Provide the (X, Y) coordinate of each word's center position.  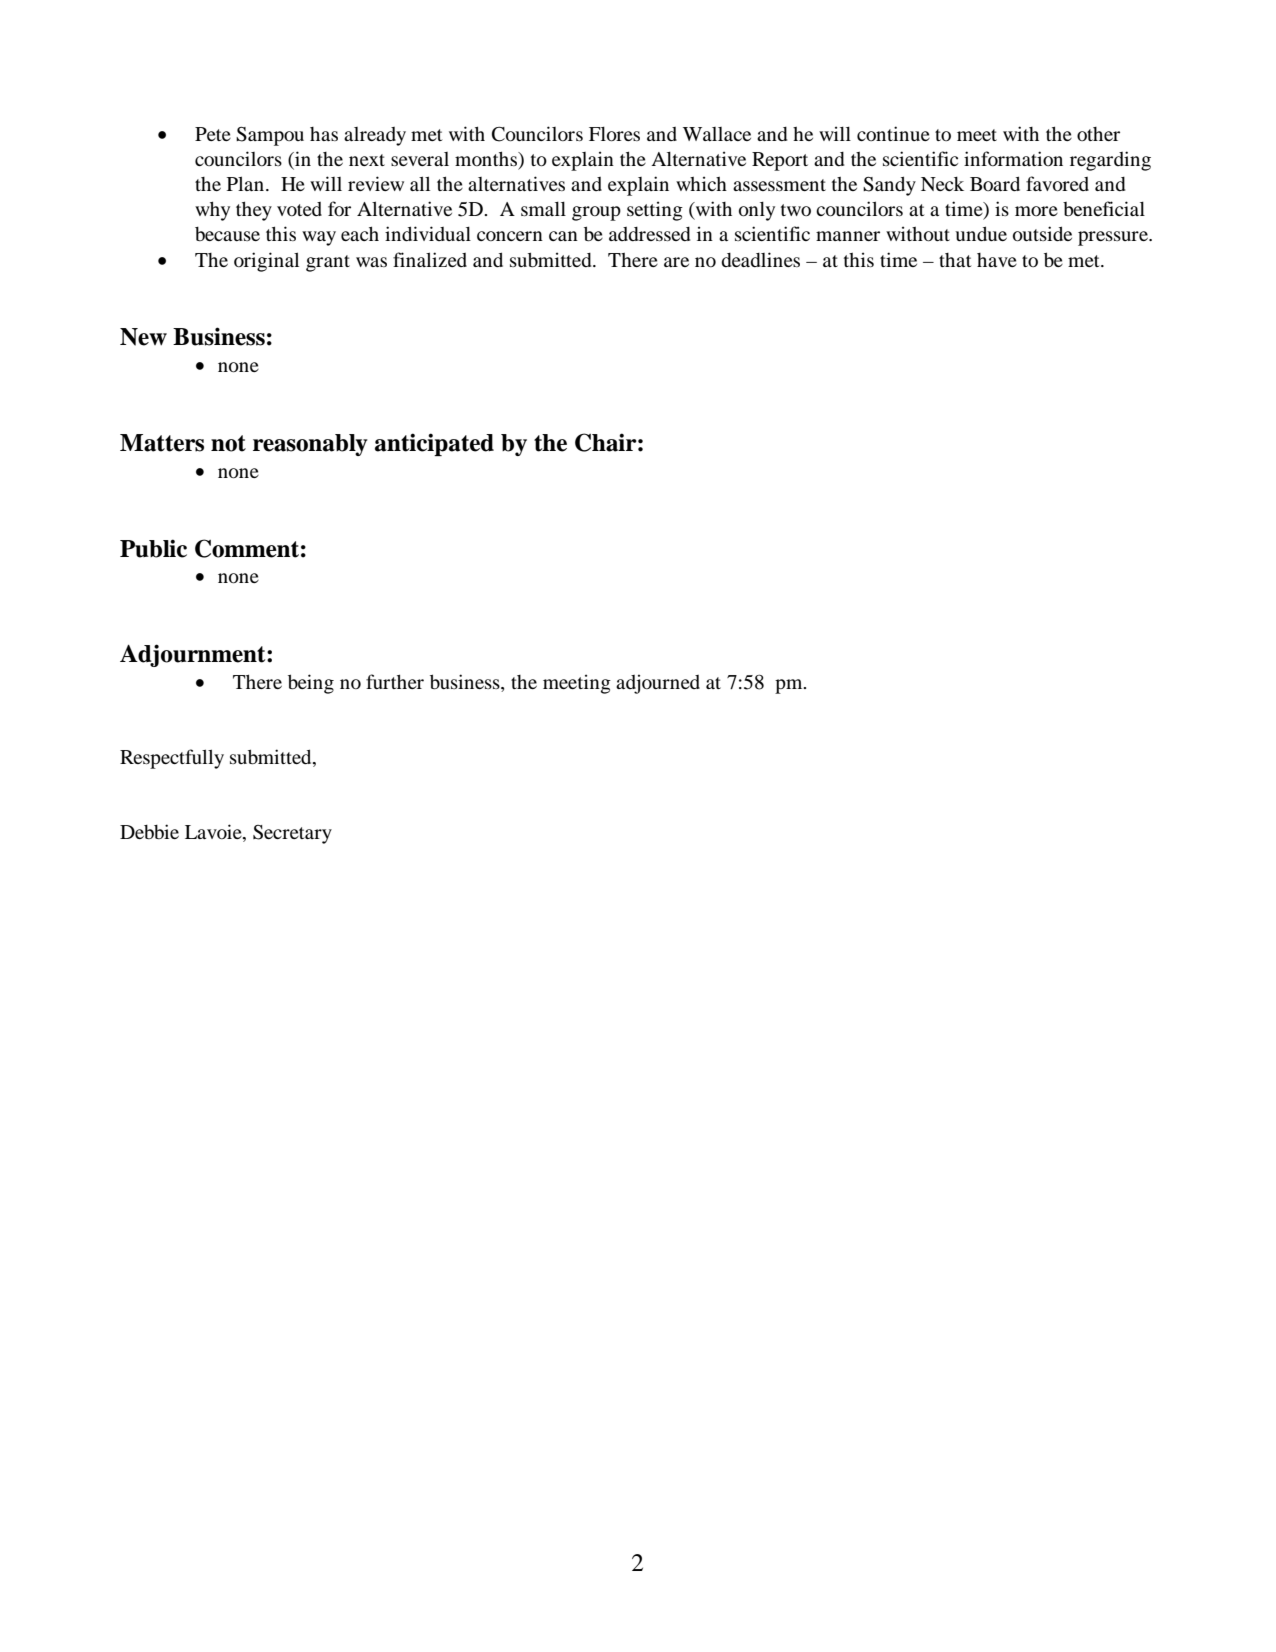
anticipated (434, 444)
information (1013, 158)
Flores (614, 134)
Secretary (292, 834)
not (228, 443)
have (997, 260)
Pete (213, 134)
